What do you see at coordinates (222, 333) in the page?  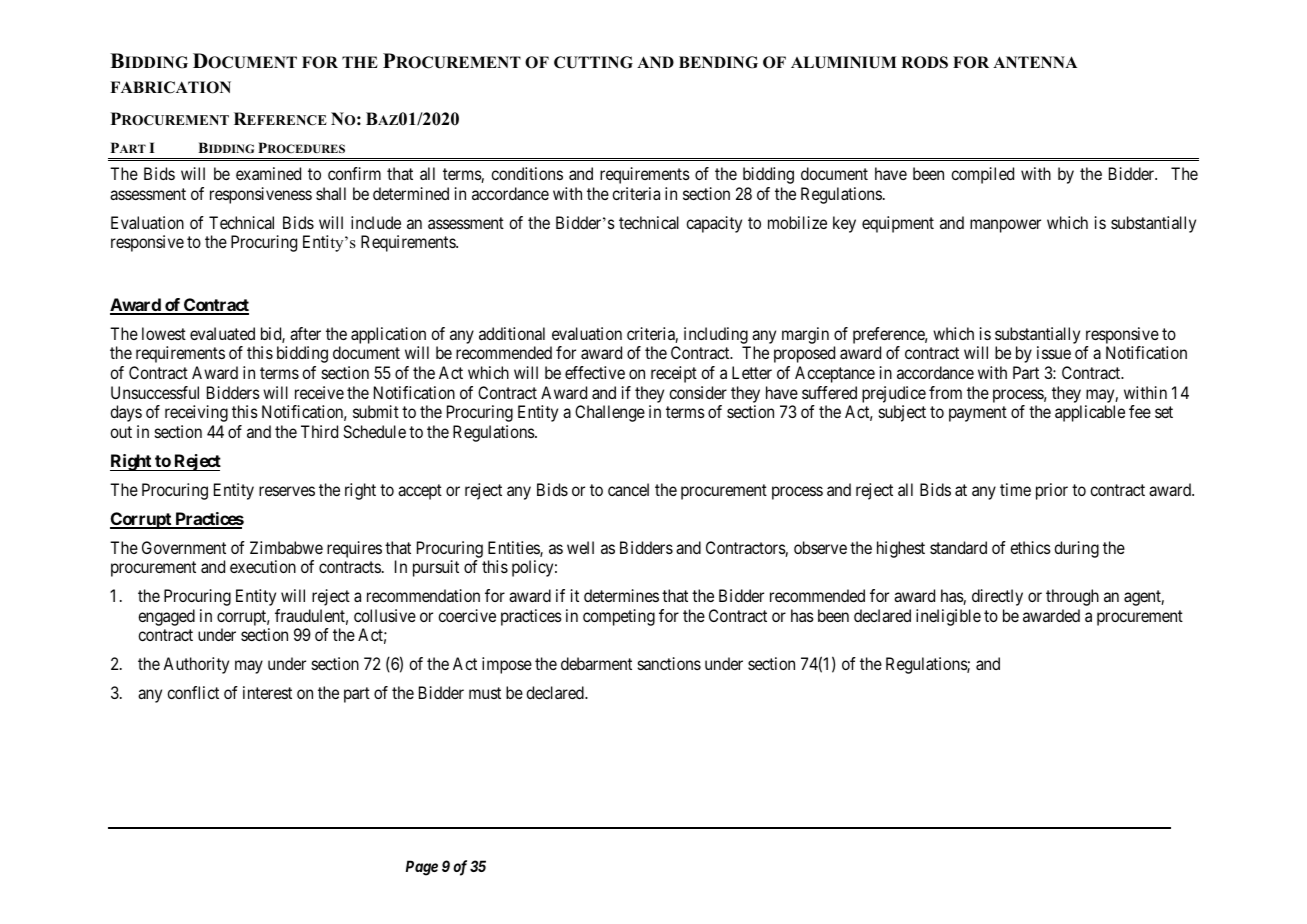 I see `evaluated` at bounding box center [222, 333].
